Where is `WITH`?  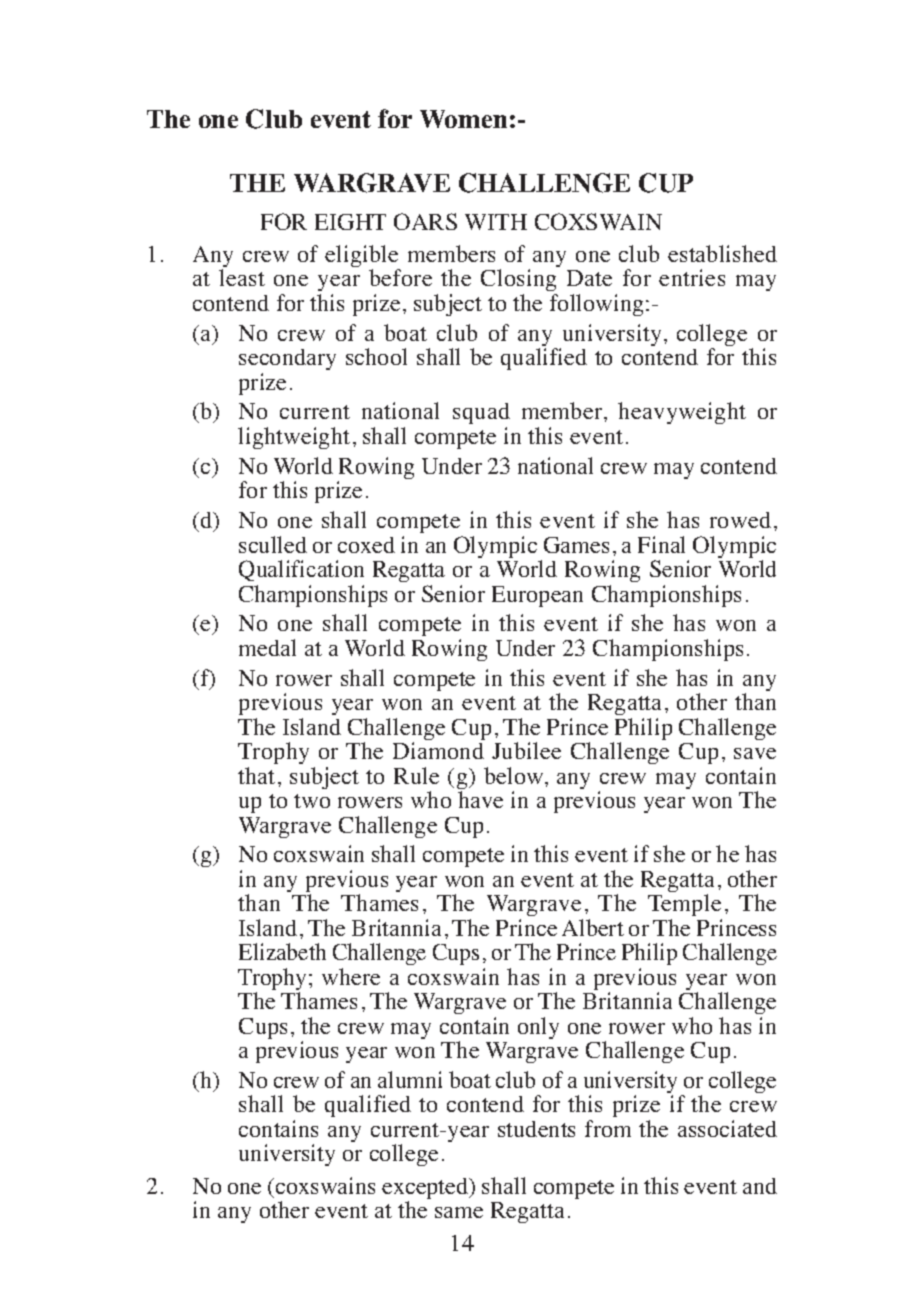 WITH is located at coordinates (496, 222).
